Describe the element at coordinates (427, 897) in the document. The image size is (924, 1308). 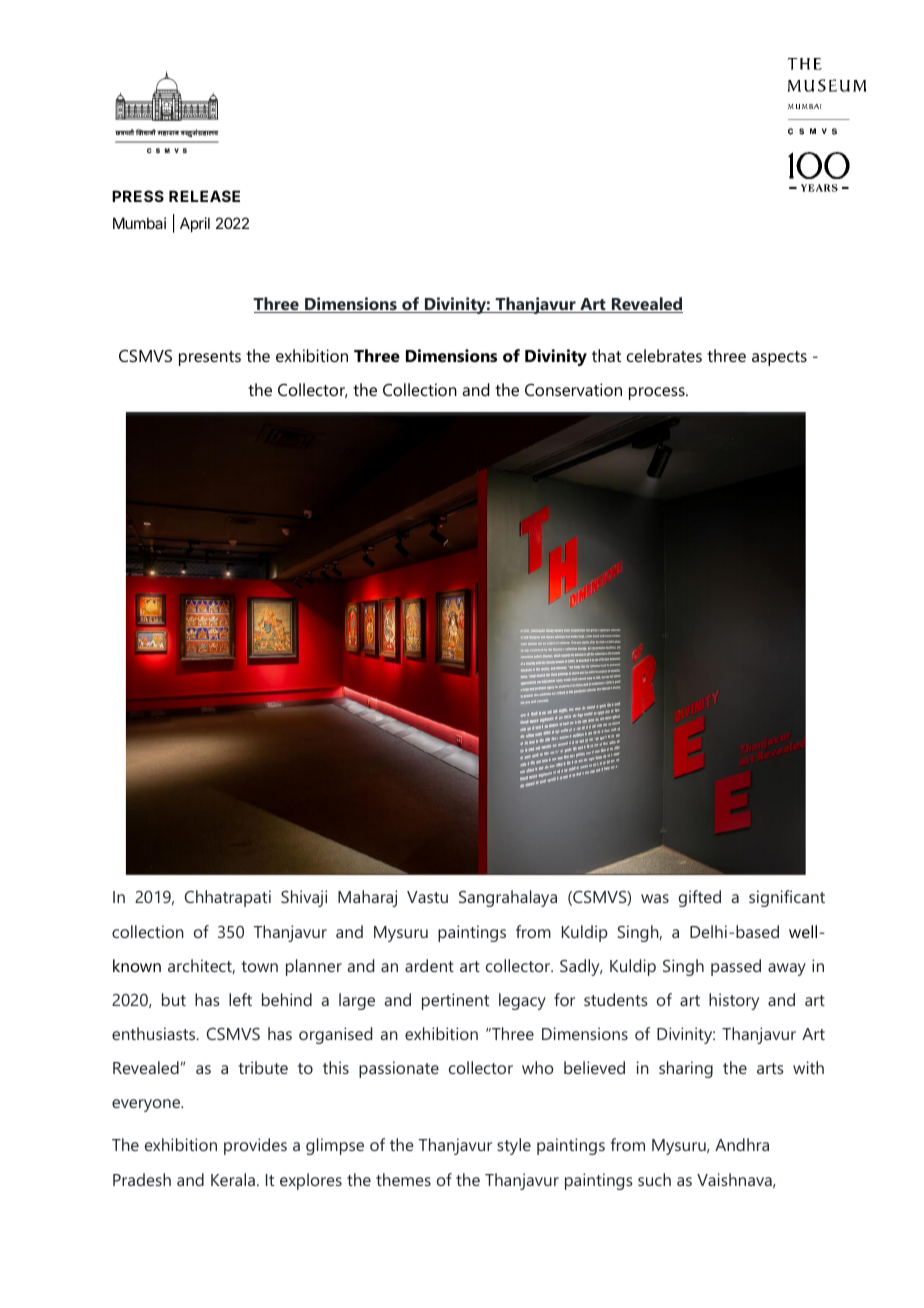
I see `Vastu` at that location.
